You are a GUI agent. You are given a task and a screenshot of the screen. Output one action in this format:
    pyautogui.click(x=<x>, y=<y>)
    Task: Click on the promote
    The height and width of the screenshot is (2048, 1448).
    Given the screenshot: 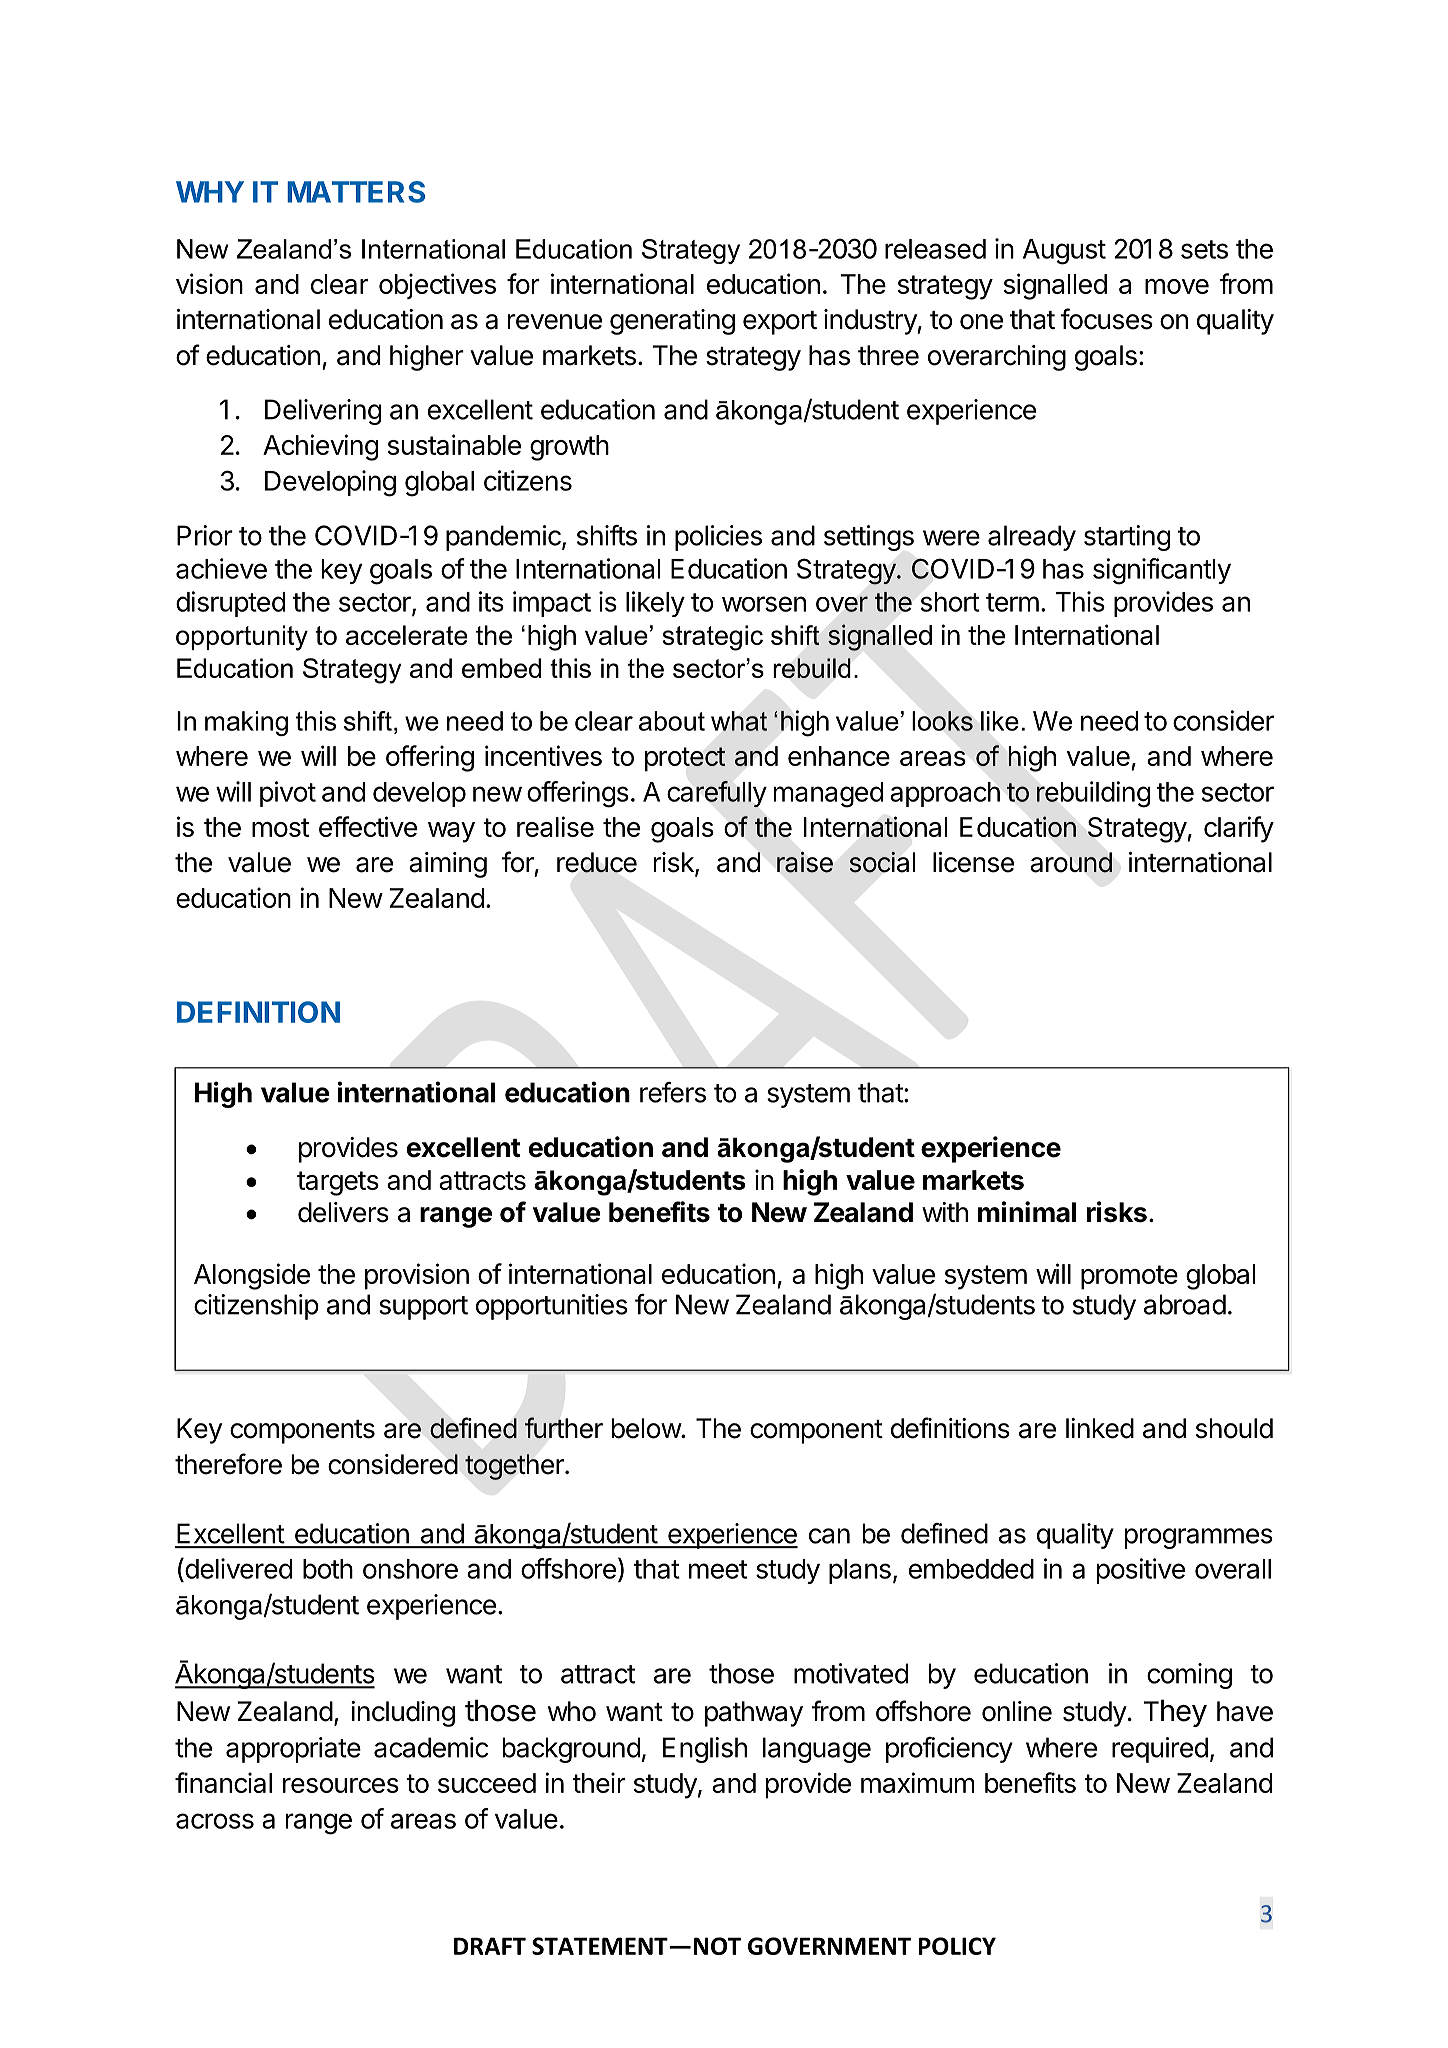 What is the action you would take?
    pyautogui.click(x=1129, y=1277)
